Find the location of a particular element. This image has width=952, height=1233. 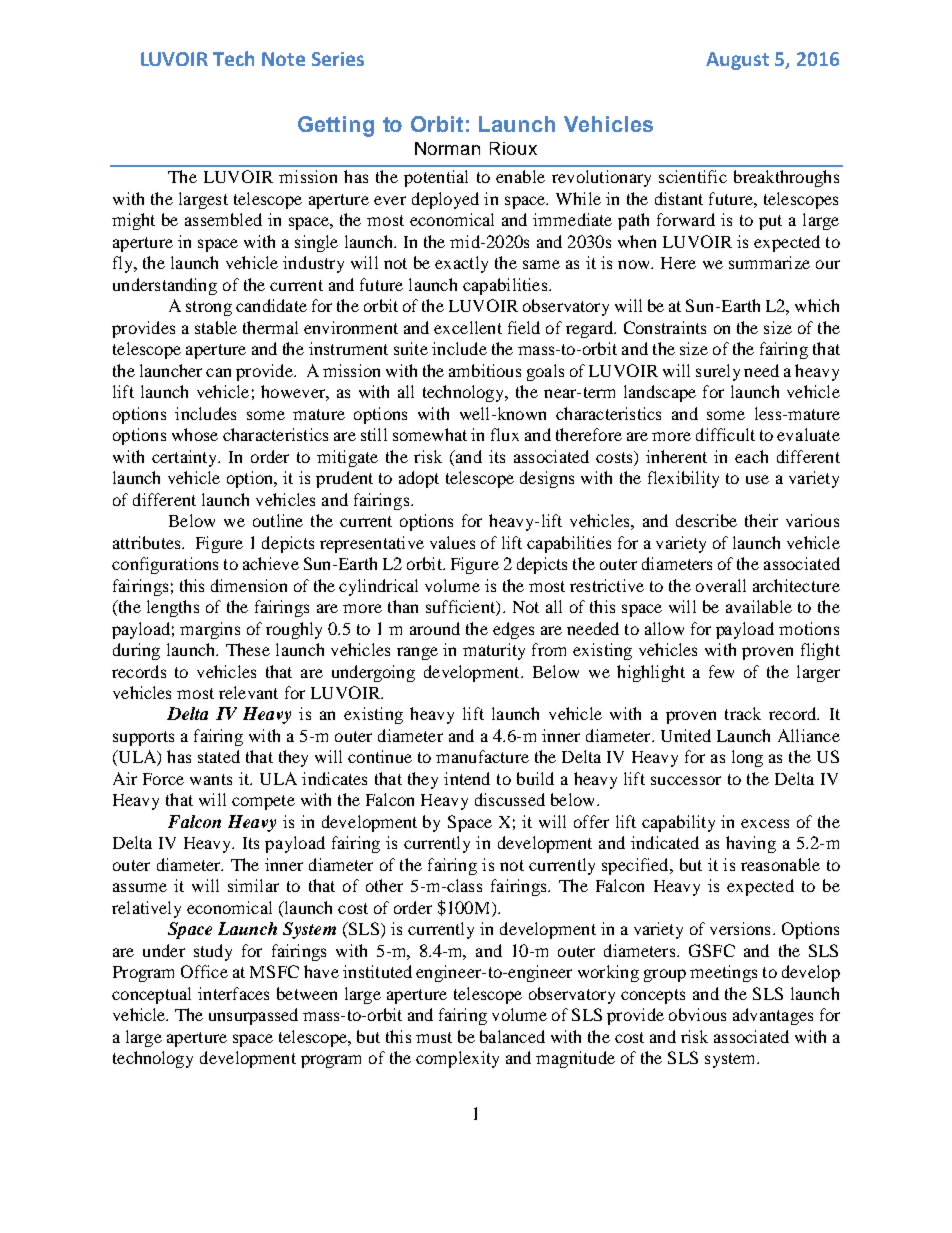

summarize is located at coordinates (769, 262).
